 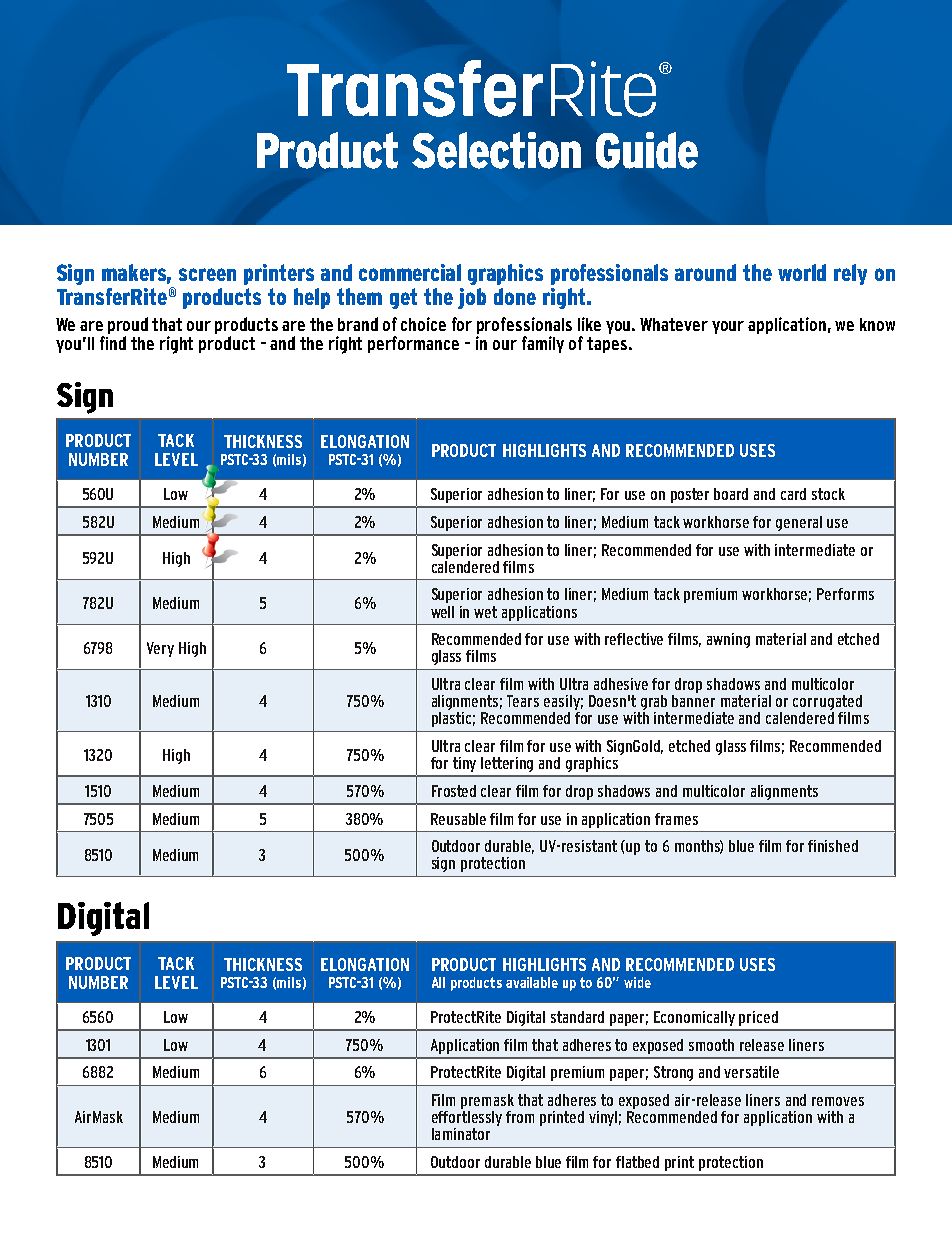 What do you see at coordinates (802, 272) in the screenshot?
I see `world` at bounding box center [802, 272].
